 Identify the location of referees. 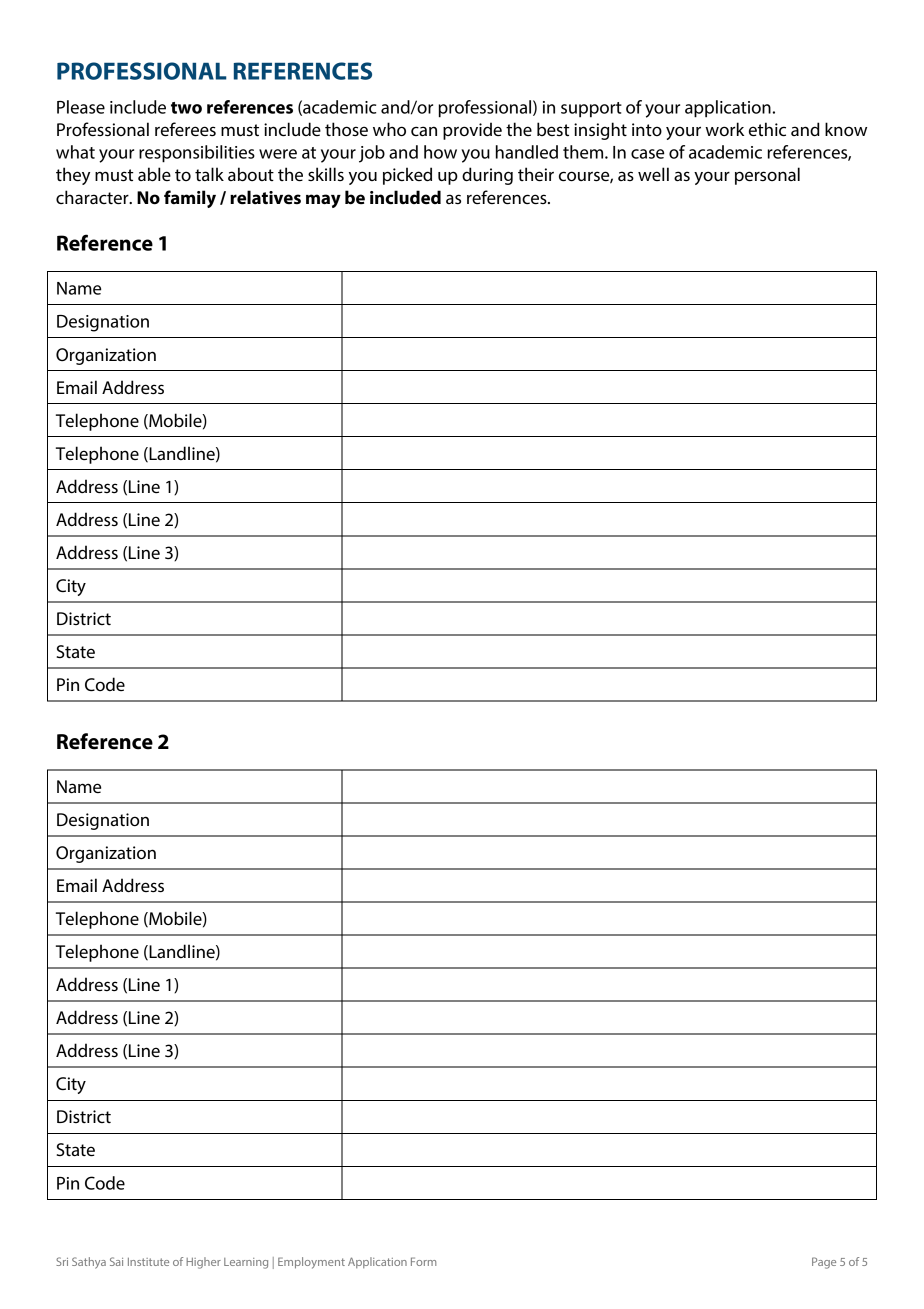
(185, 129).
